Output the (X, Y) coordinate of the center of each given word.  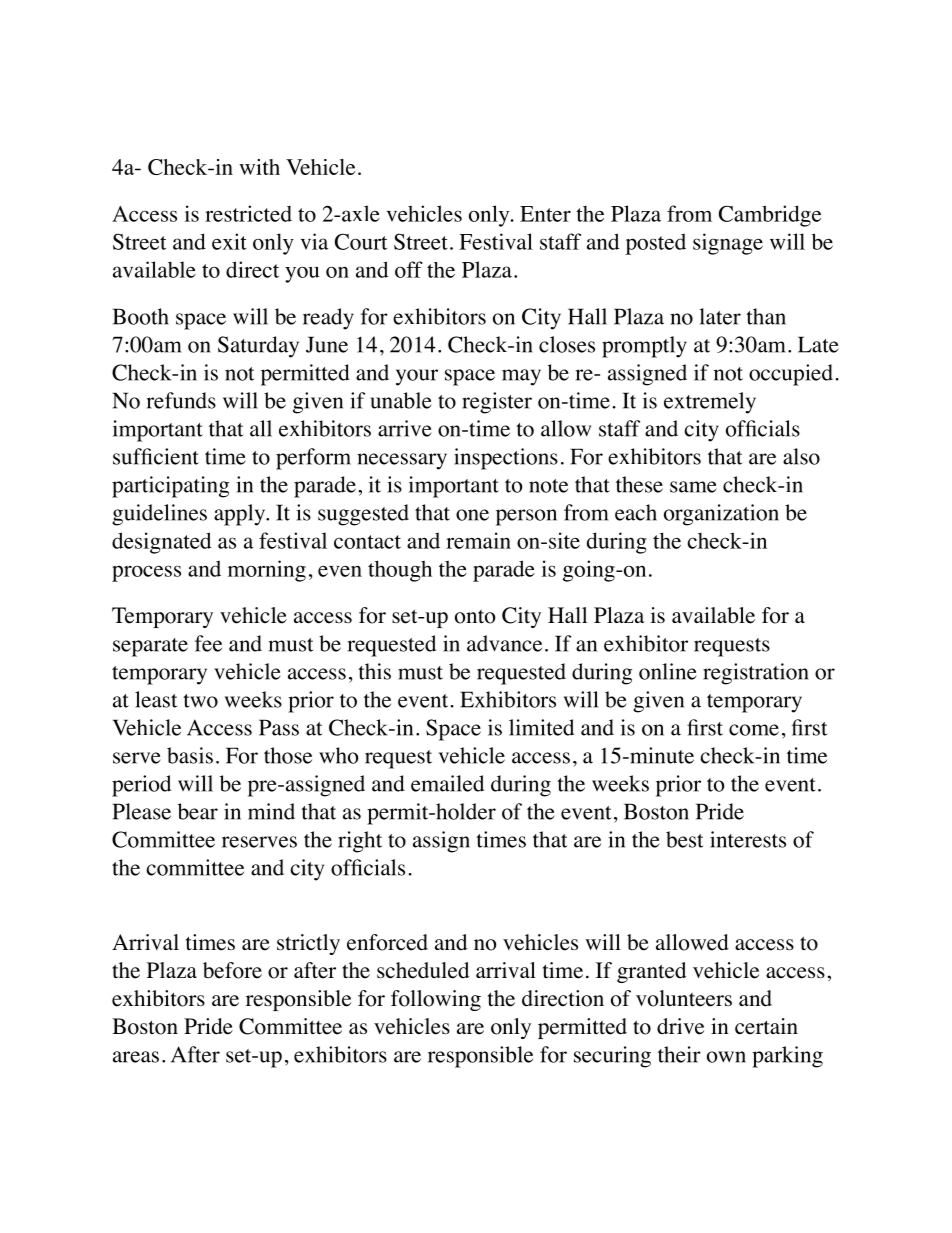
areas (136, 1057)
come (754, 730)
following (436, 1000)
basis (190, 755)
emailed (447, 783)
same (693, 487)
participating (170, 487)
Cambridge (770, 216)
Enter (545, 214)
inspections (506, 459)
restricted (248, 213)
